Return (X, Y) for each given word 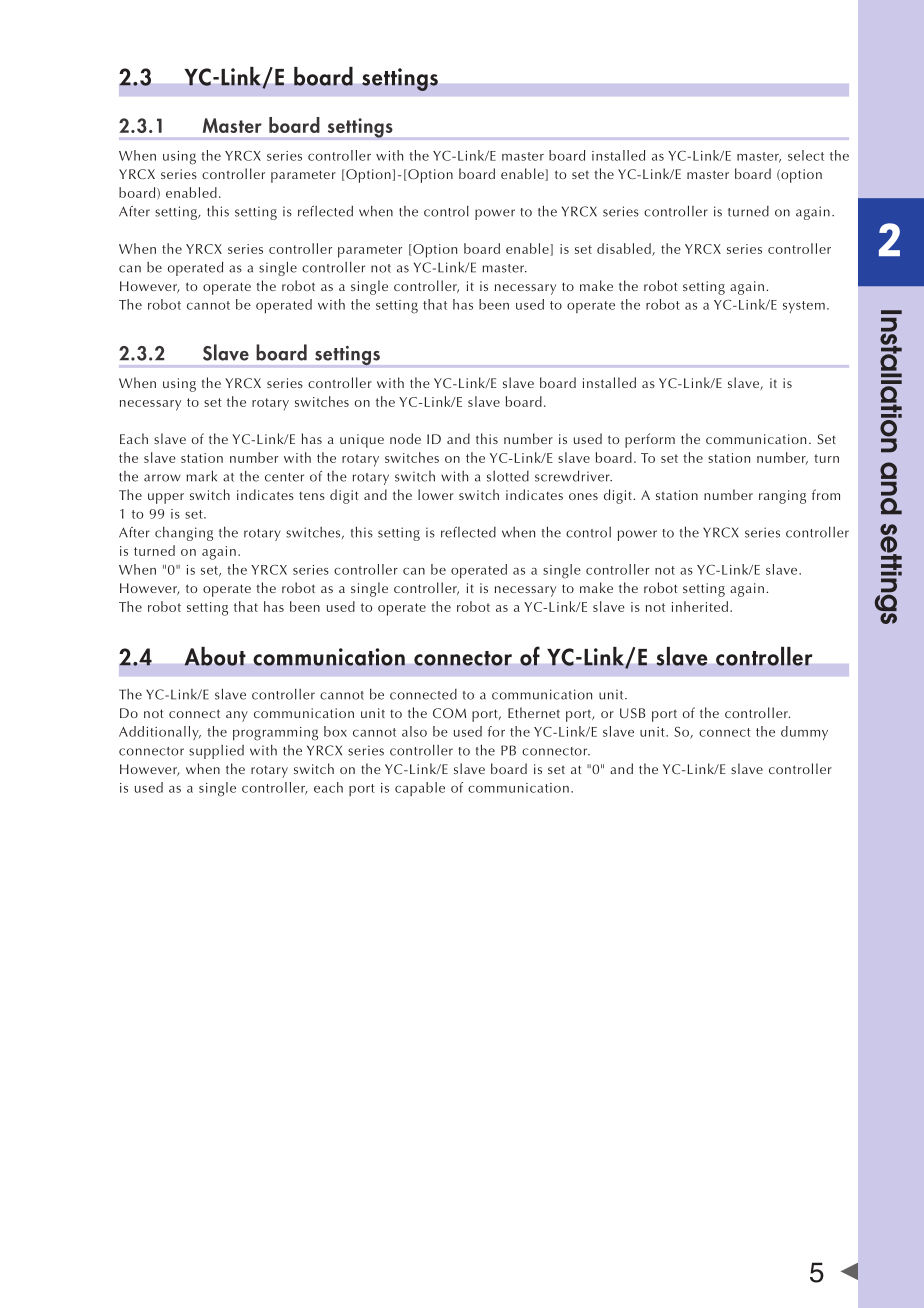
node (405, 438)
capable (420, 789)
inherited (700, 606)
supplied (216, 752)
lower (436, 494)
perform (650, 440)
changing (184, 534)
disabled (625, 249)
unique (362, 441)
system (804, 307)
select (806, 155)
